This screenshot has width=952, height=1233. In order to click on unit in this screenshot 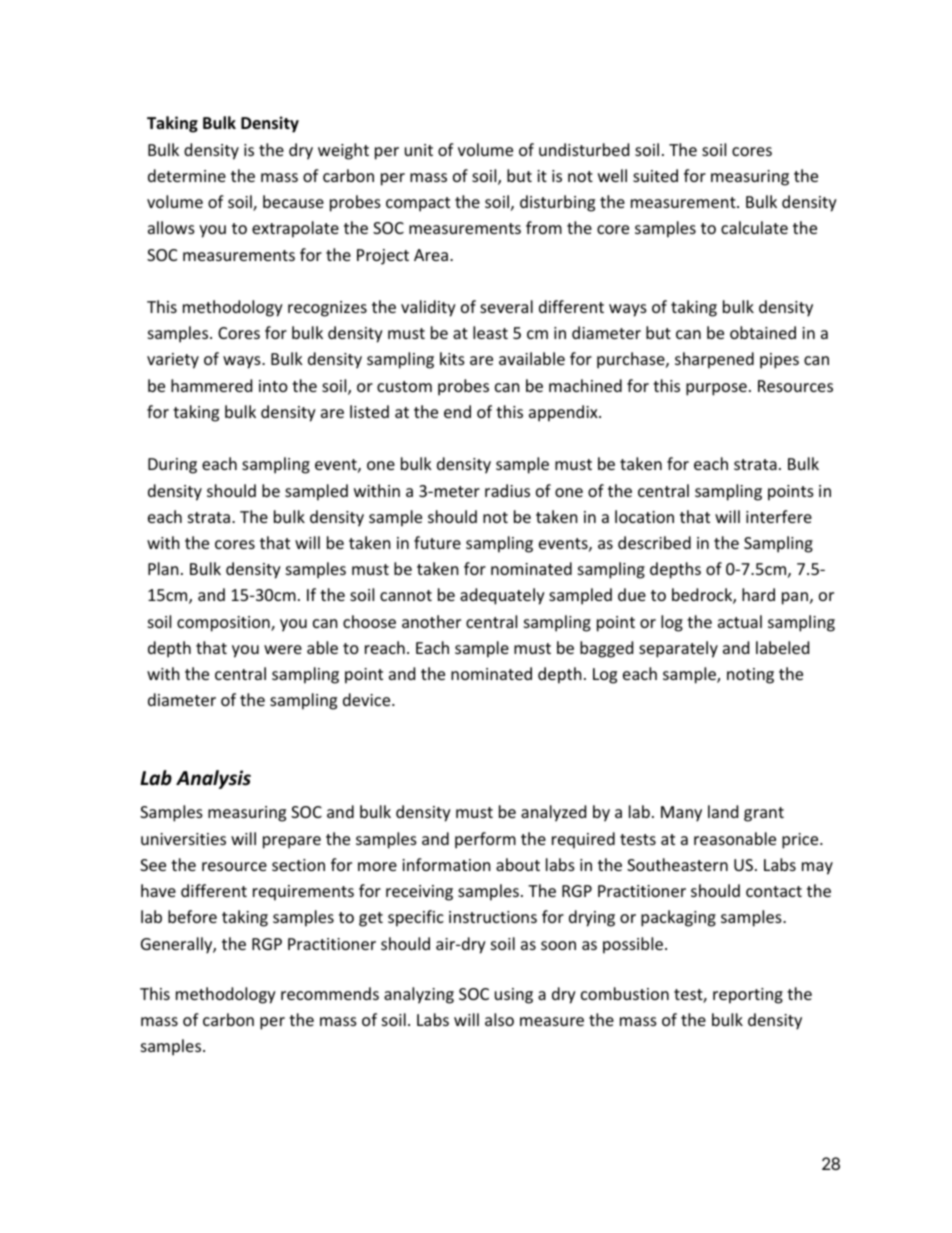, I will do `click(419, 150)`.
